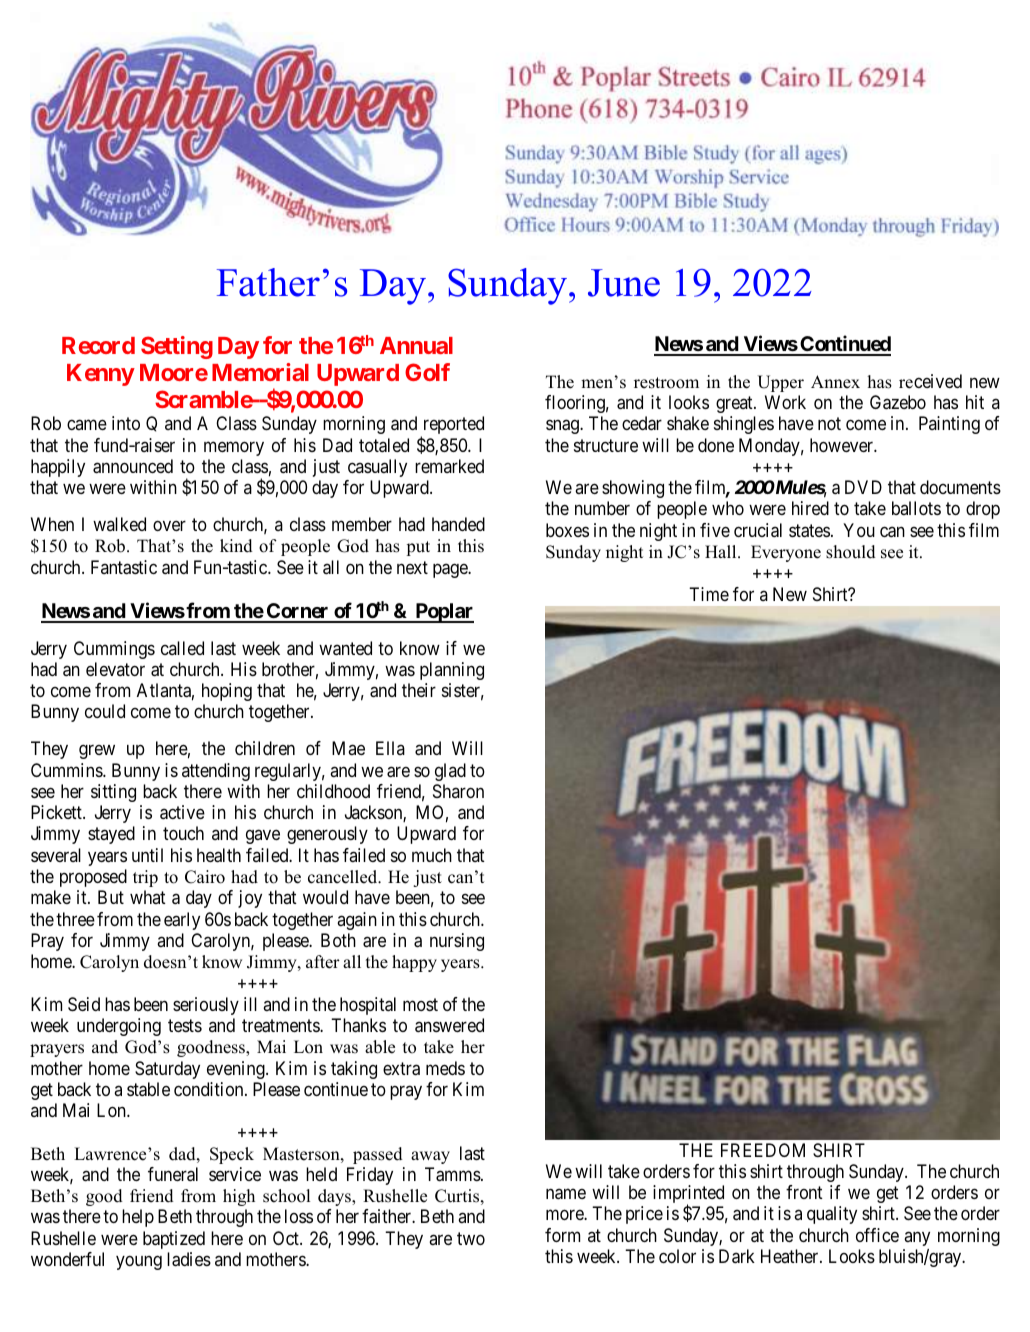 This screenshot has width=1030, height=1332. What do you see at coordinates (877, 1235) in the screenshot?
I see `office` at bounding box center [877, 1235].
